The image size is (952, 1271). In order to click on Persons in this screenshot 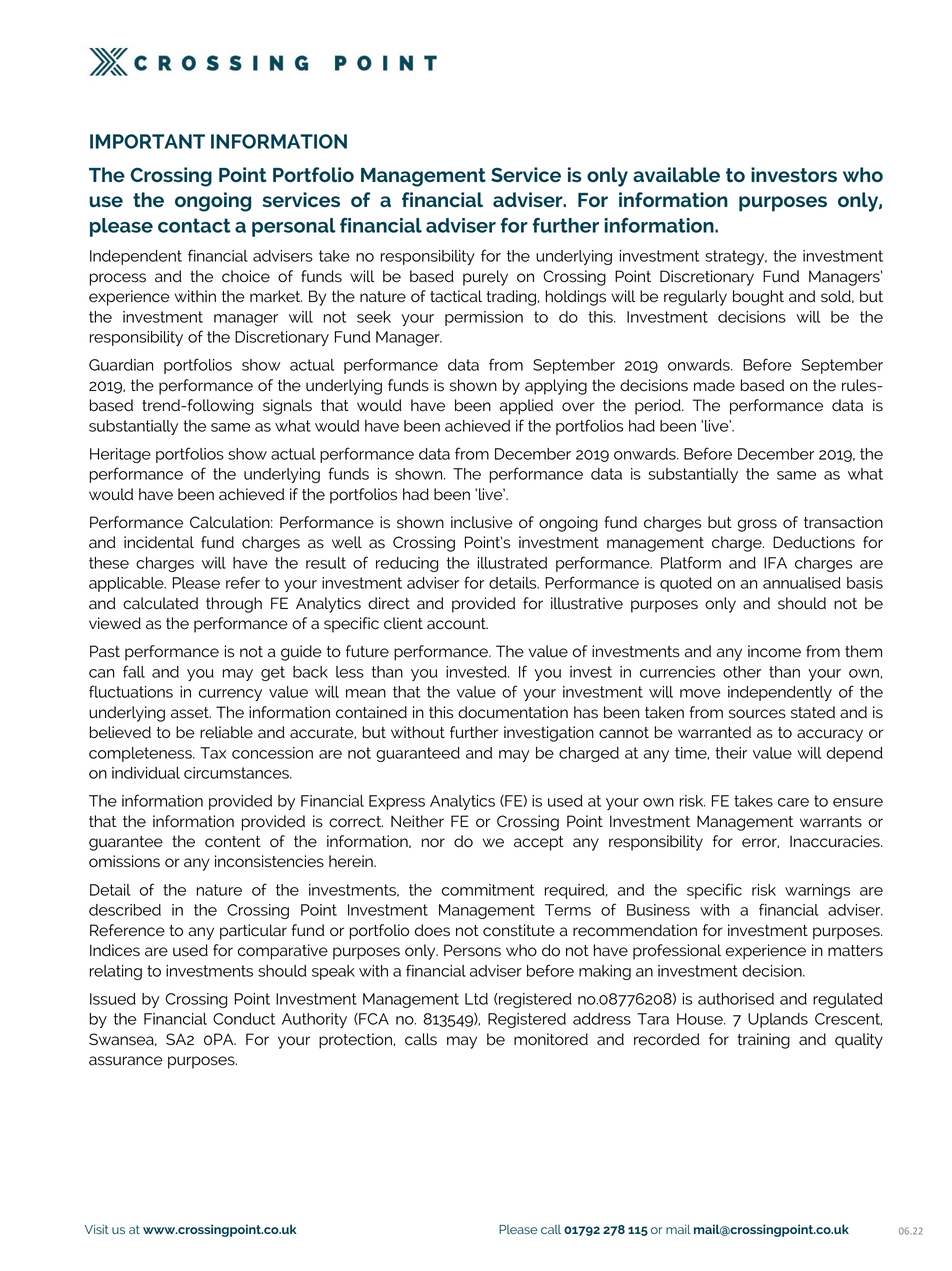, I will do `click(472, 950)`.
